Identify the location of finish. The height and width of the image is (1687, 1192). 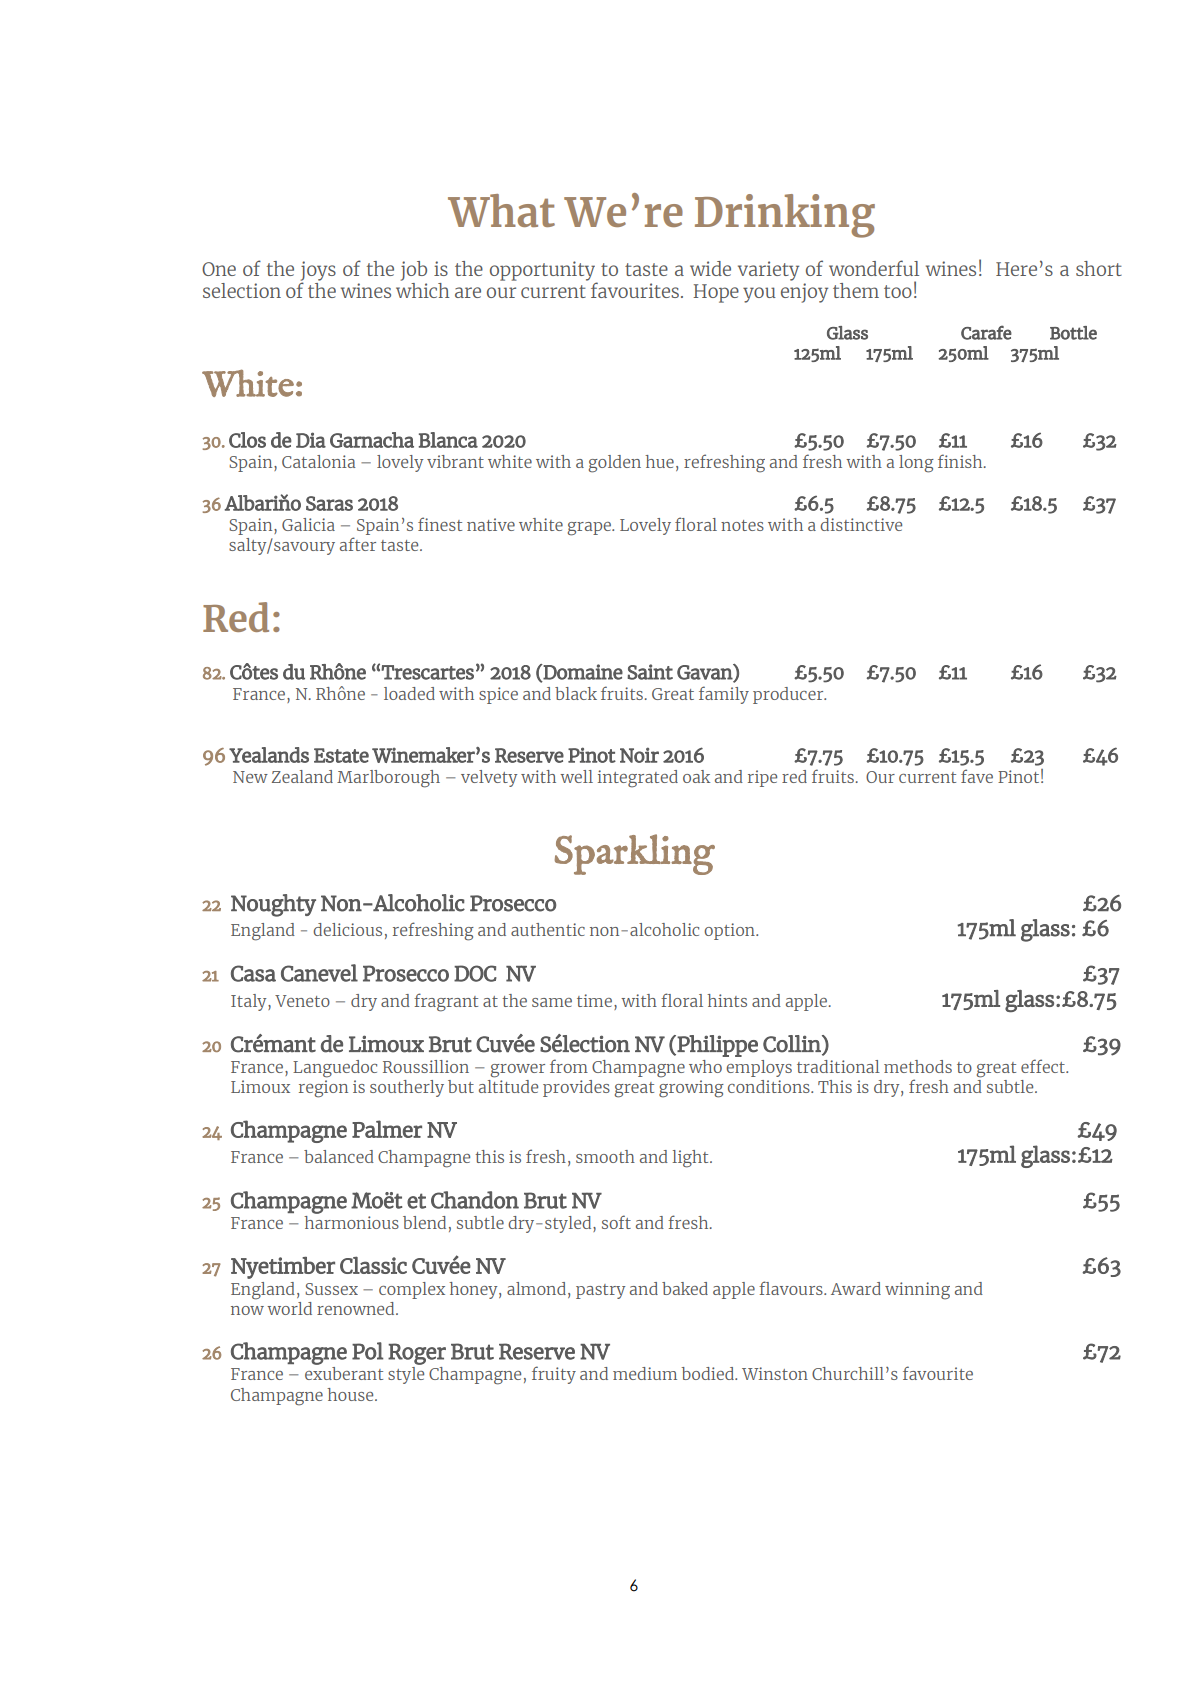
(961, 461).
